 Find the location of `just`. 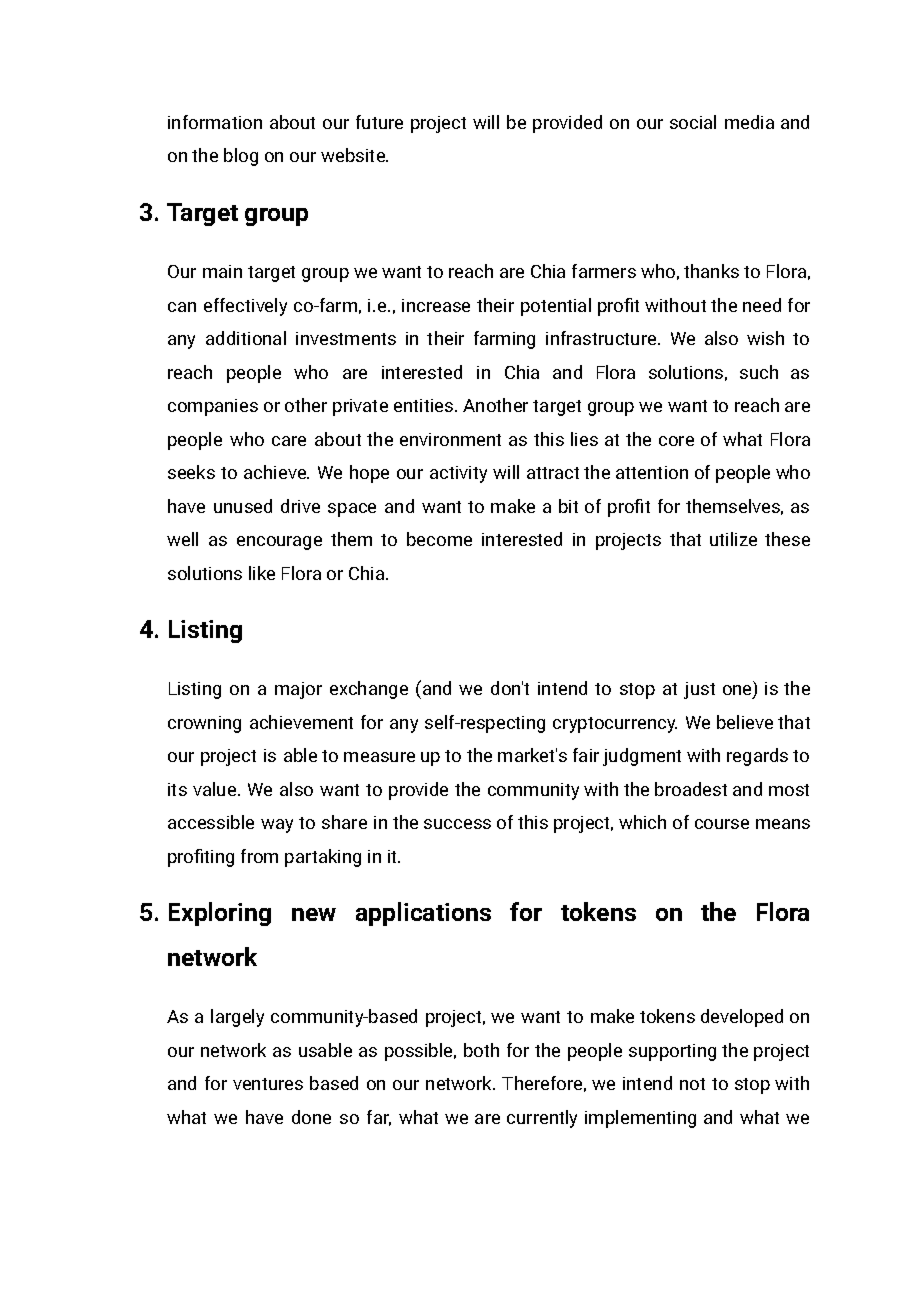

just is located at coordinates (699, 690).
